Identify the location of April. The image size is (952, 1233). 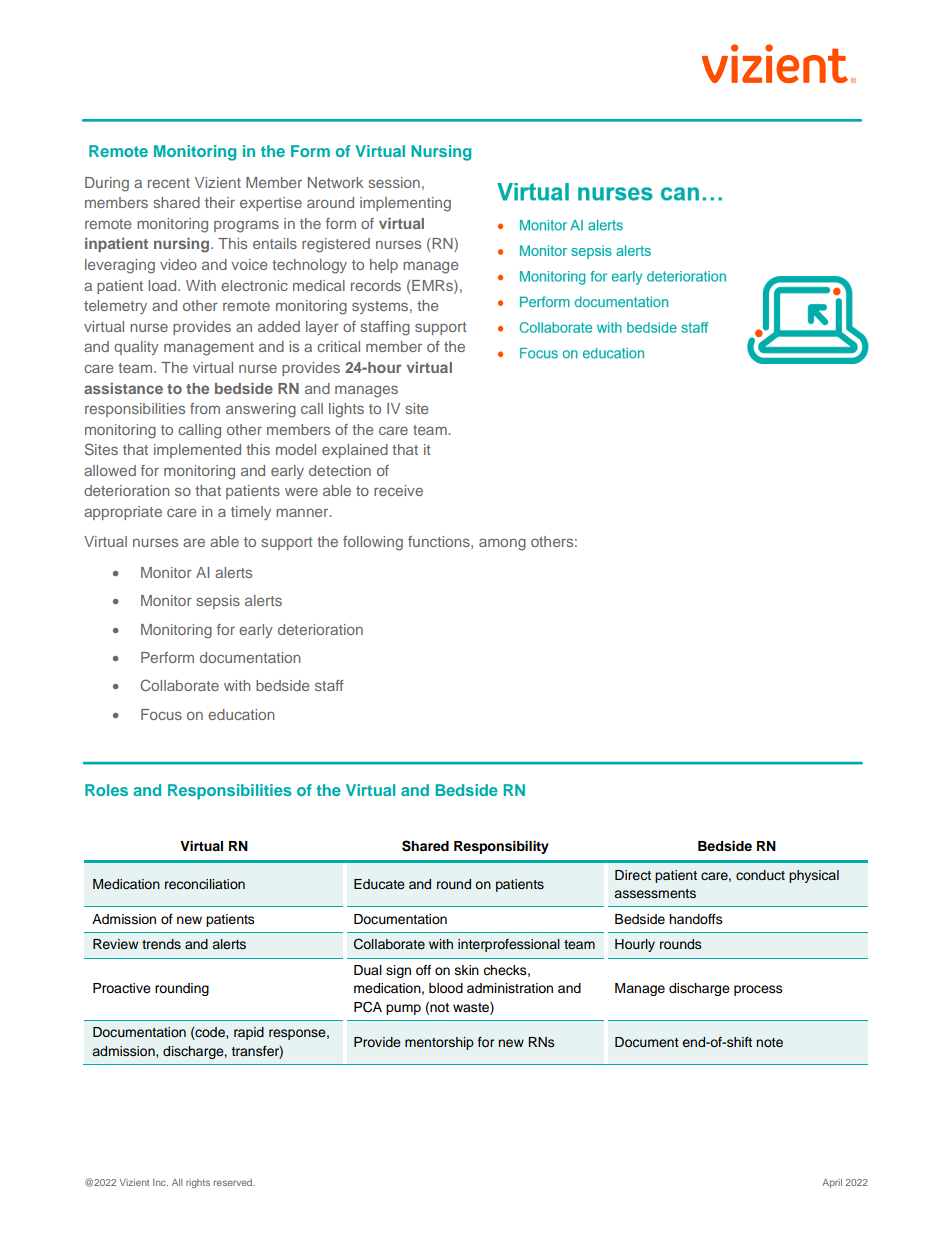
(832, 1183).
